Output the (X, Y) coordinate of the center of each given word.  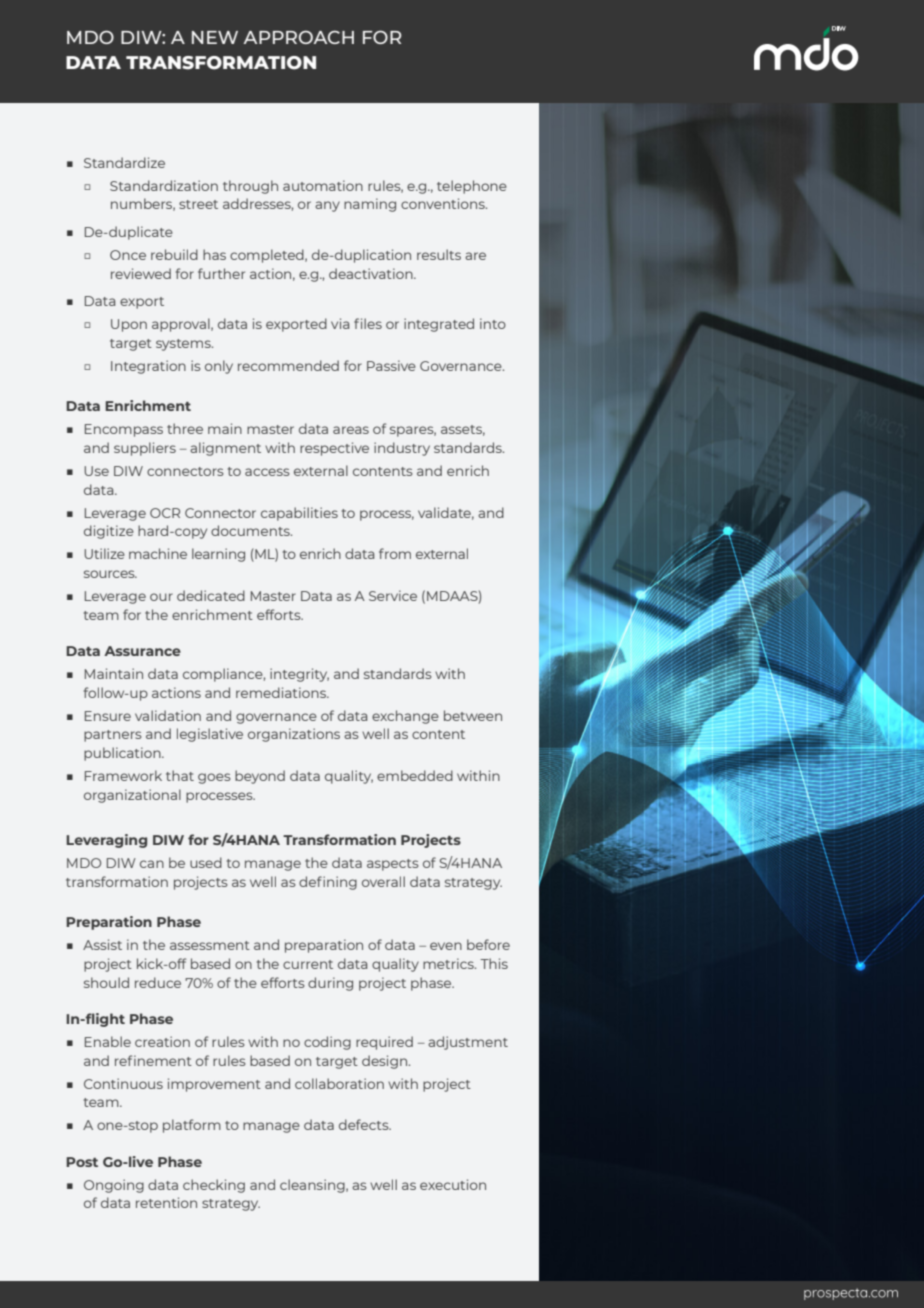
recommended (288, 365)
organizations (294, 735)
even (446, 946)
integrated (439, 325)
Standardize (124, 162)
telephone (472, 187)
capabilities (299, 514)
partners (113, 736)
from (395, 553)
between (473, 715)
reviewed (141, 273)
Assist (102, 944)
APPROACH (299, 37)
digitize (109, 532)
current (308, 964)
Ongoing (114, 1186)
